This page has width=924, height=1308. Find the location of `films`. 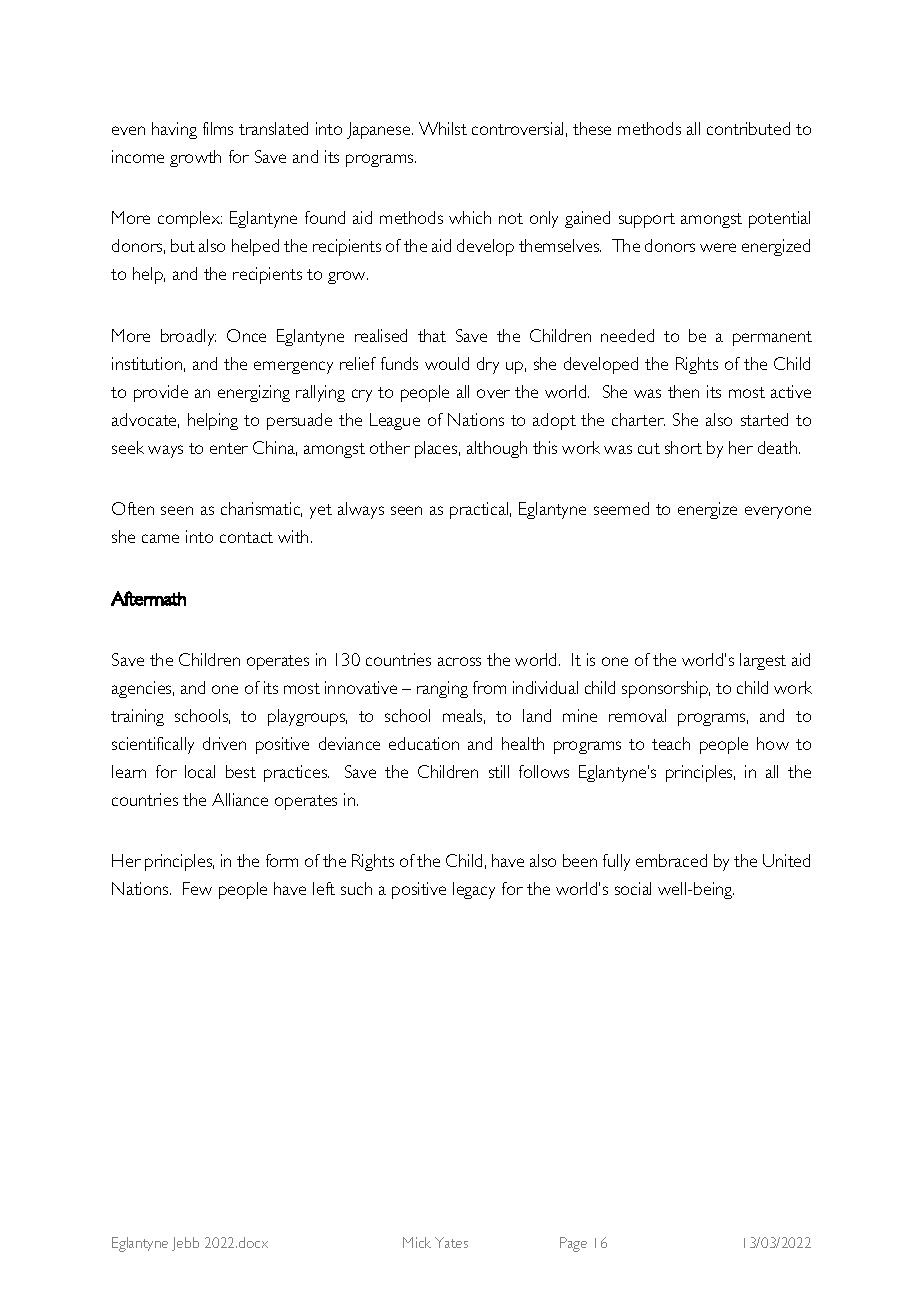

films is located at coordinates (218, 128).
